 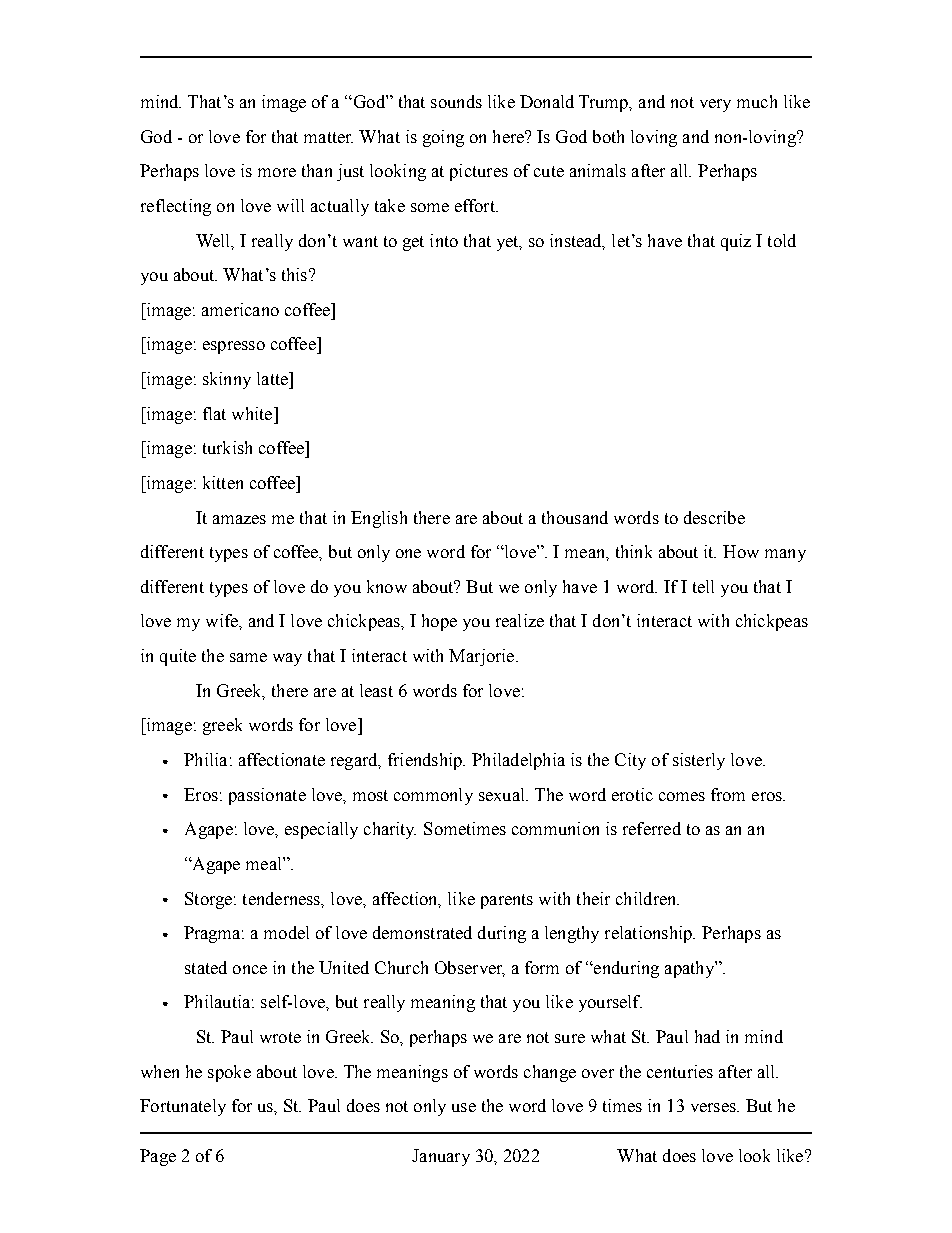 I want to click on parents, so click(x=507, y=901).
